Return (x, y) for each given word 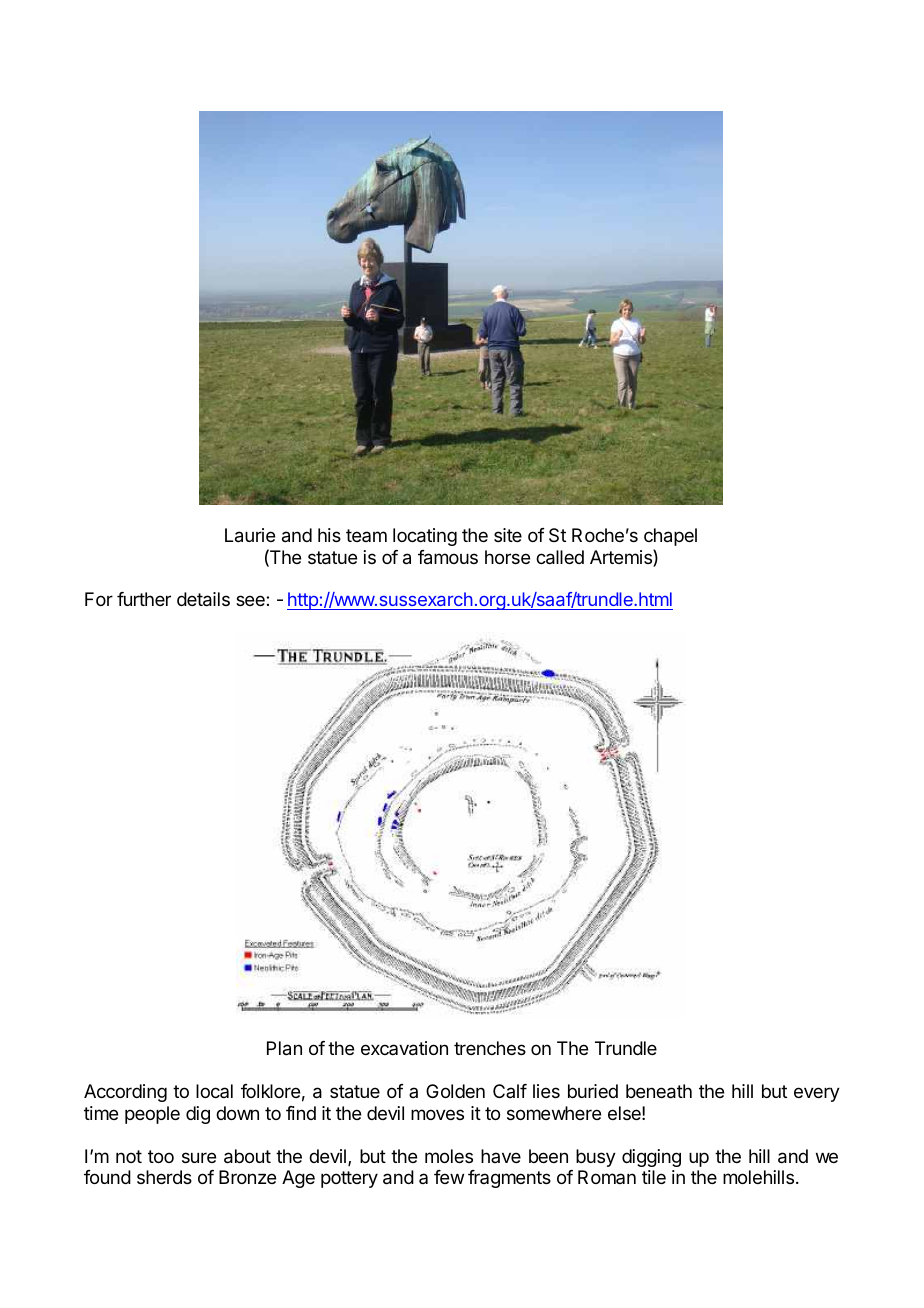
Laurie (250, 535)
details (203, 599)
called (560, 557)
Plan (284, 1048)
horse (507, 557)
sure (199, 1157)
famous (448, 557)
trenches (490, 1048)
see (251, 600)
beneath (659, 1091)
